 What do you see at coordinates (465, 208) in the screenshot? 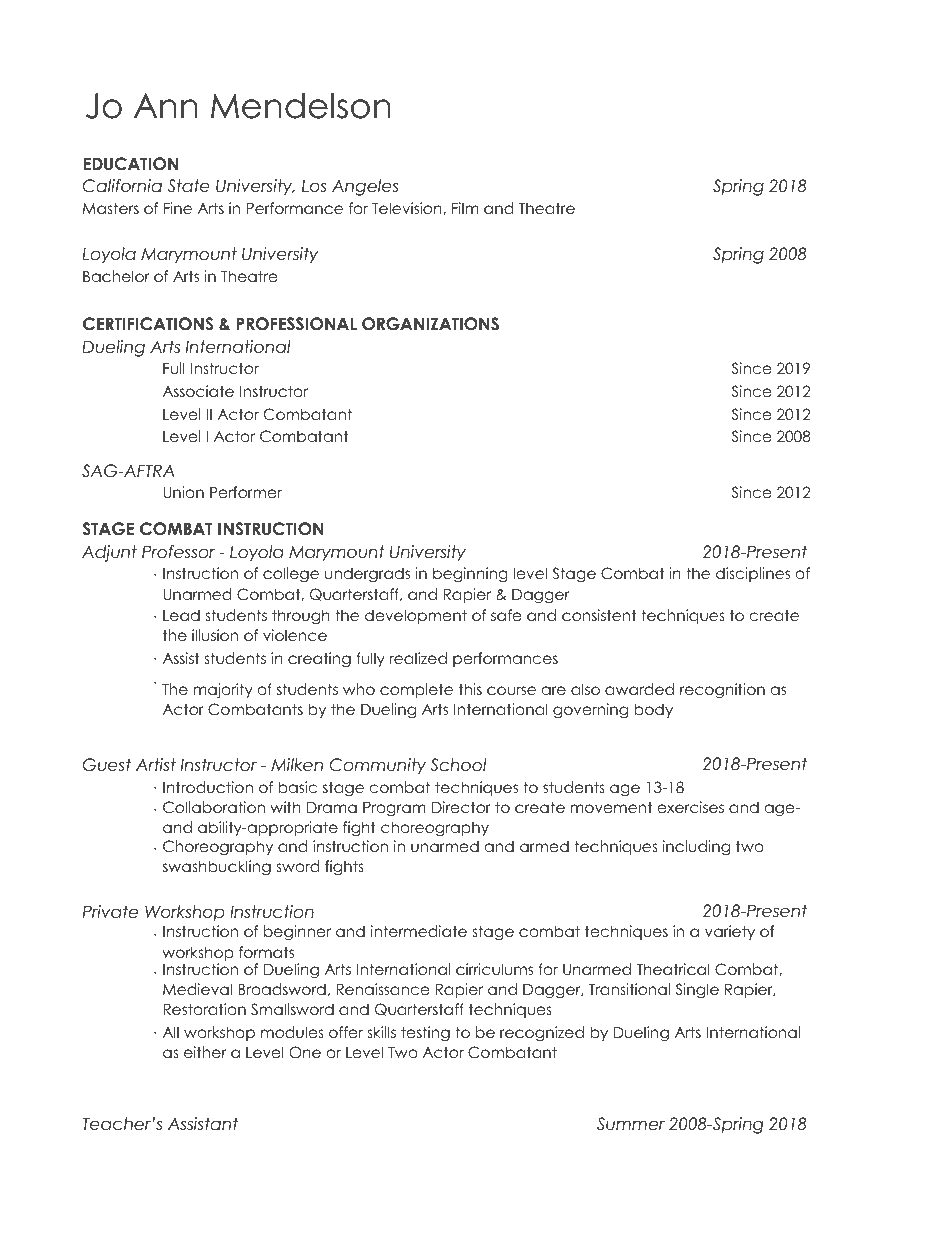
I see `Film` at bounding box center [465, 208].
